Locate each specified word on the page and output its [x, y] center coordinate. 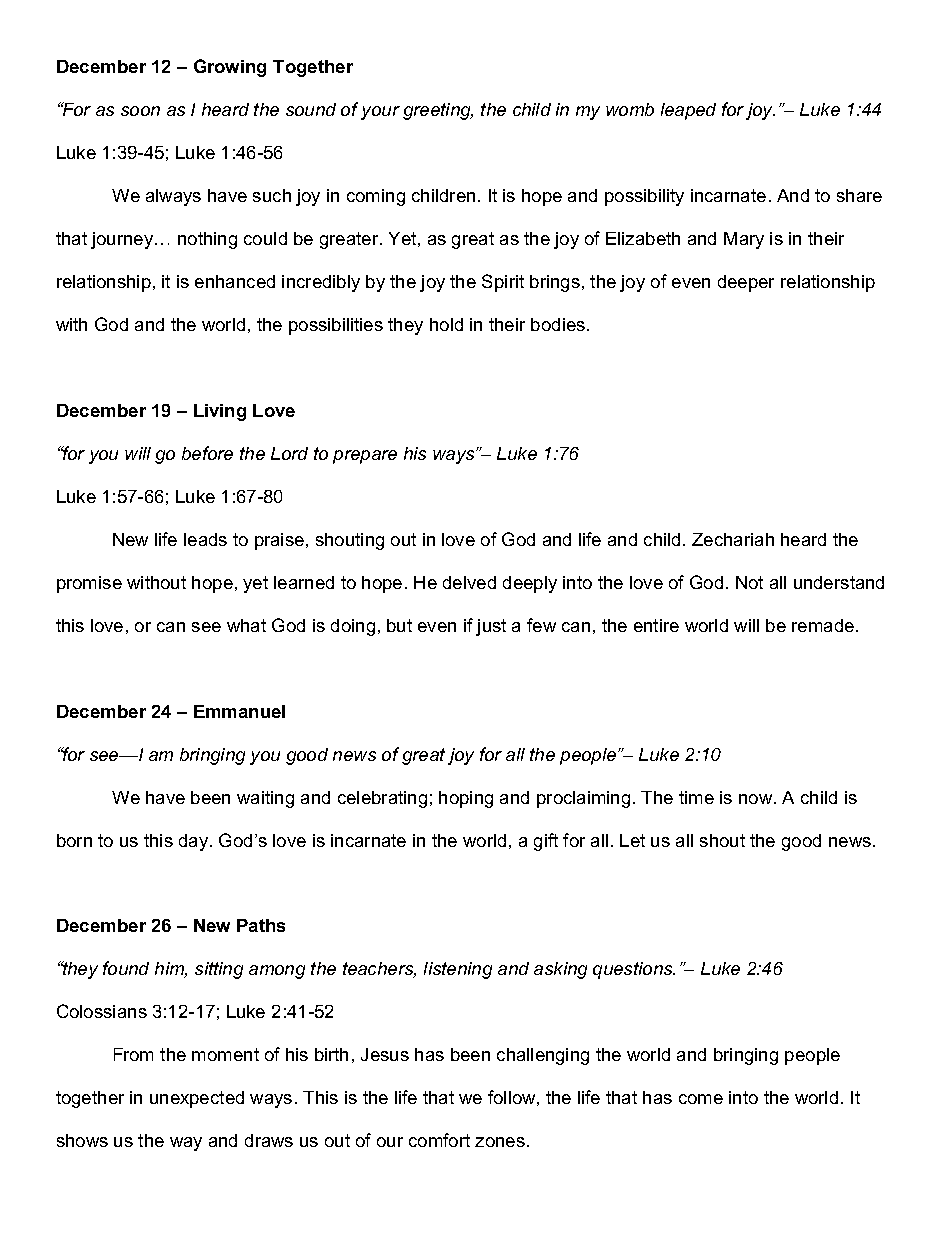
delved [469, 582]
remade [824, 625]
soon [140, 111]
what [246, 625]
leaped [688, 111]
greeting [438, 111]
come [701, 1099]
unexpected [197, 1099]
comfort [439, 1140]
